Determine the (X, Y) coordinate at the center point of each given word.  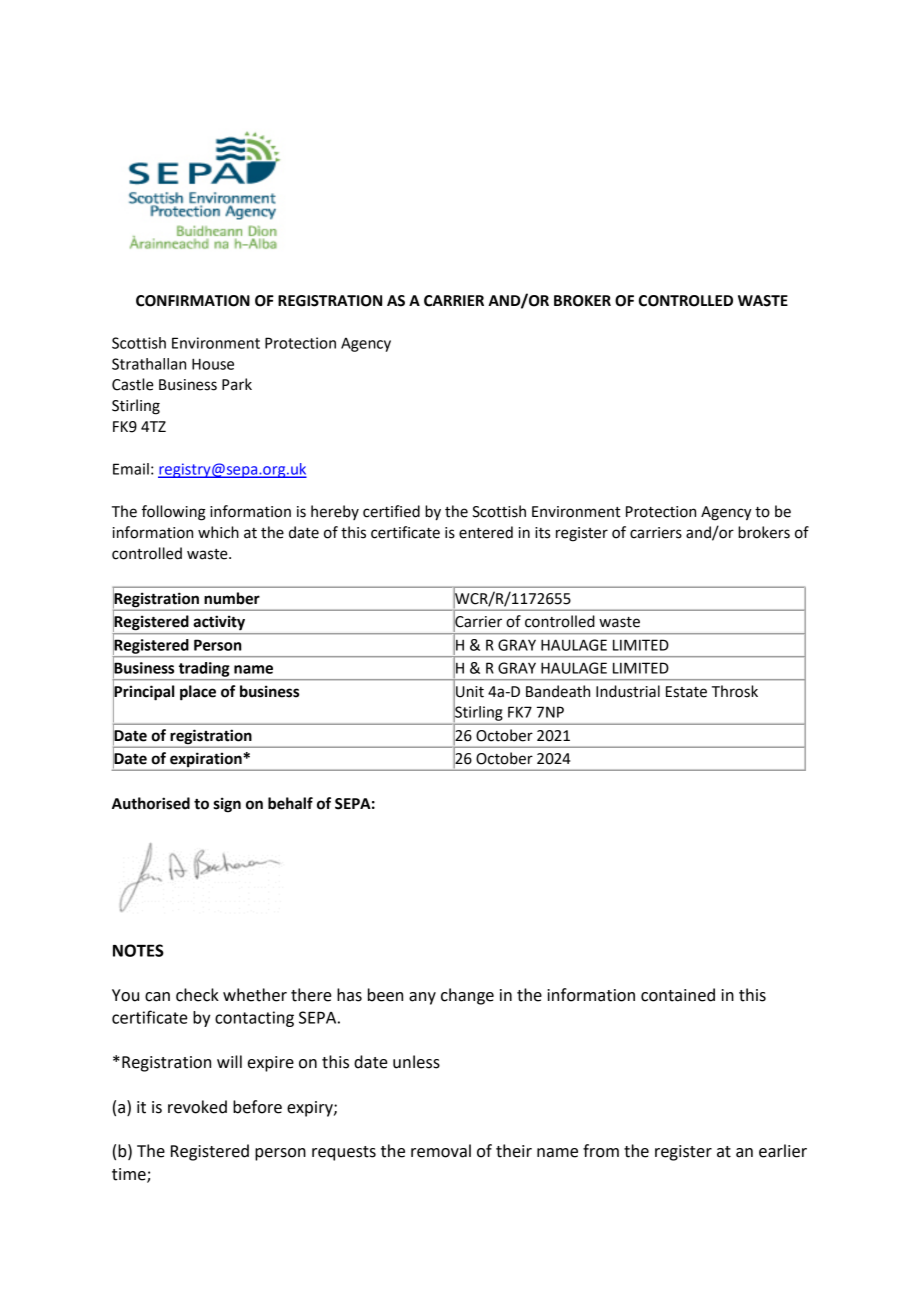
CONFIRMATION (193, 301)
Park (237, 384)
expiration (206, 760)
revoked (197, 1107)
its (542, 533)
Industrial (628, 691)
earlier (783, 1151)
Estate (686, 692)
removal (441, 1151)
